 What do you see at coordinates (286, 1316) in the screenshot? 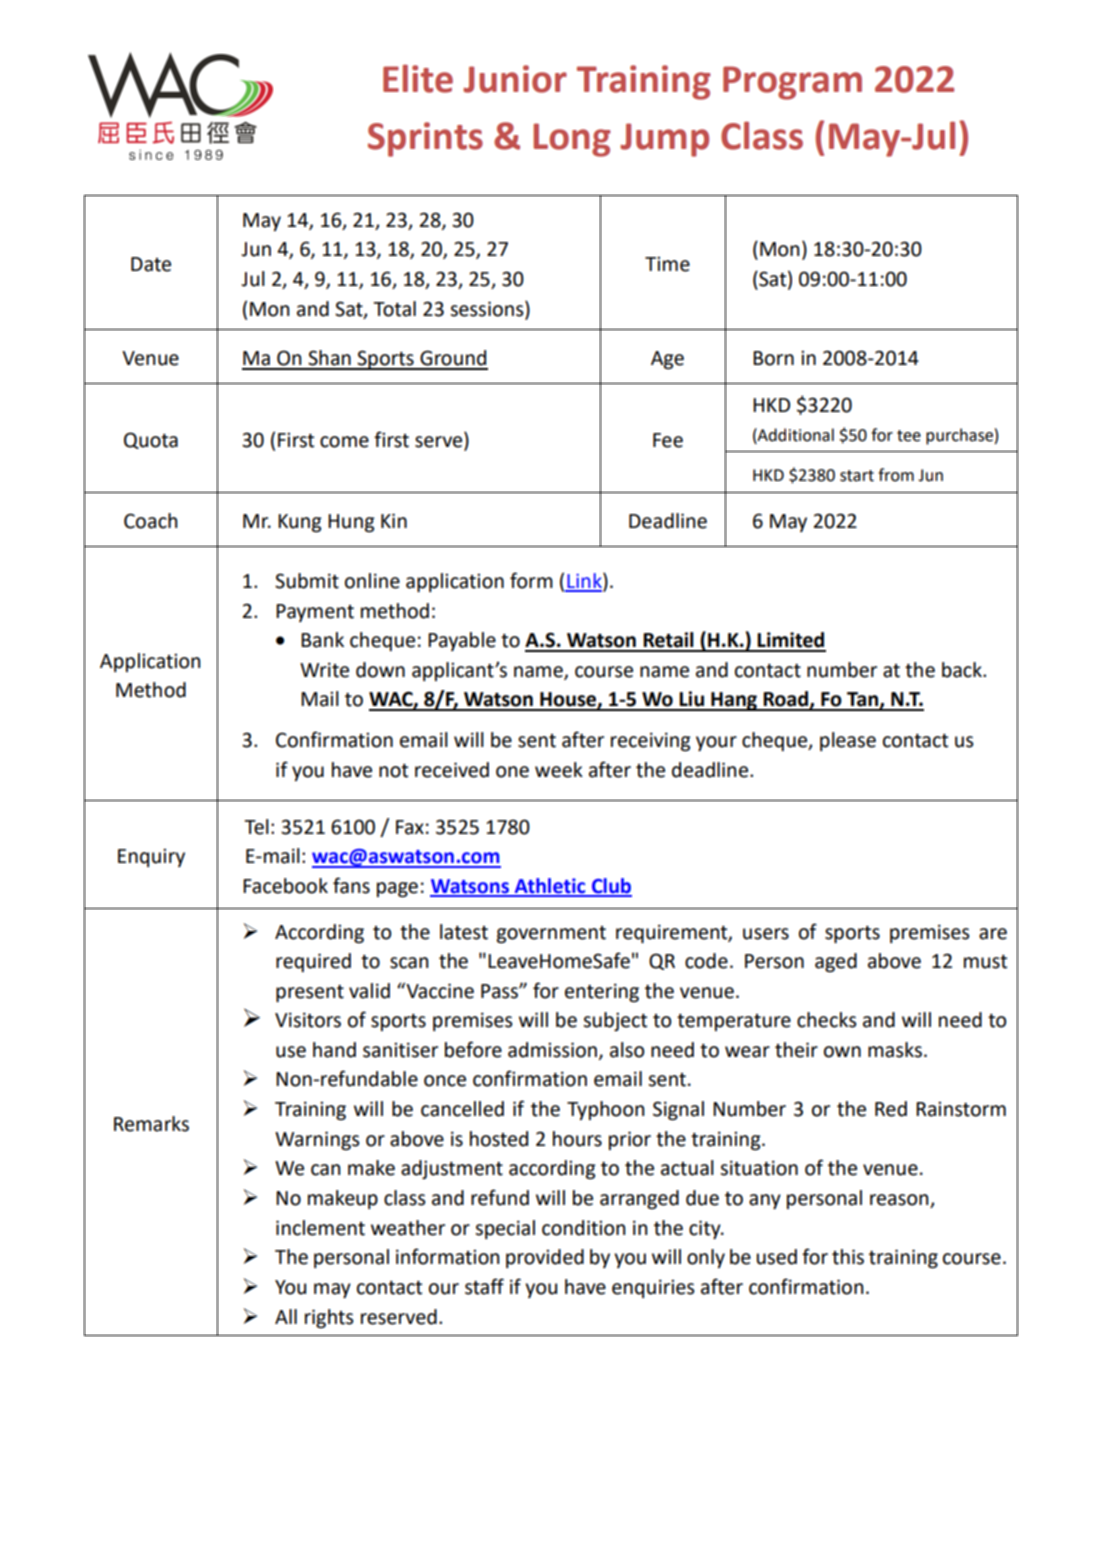
I see `All` at bounding box center [286, 1316].
